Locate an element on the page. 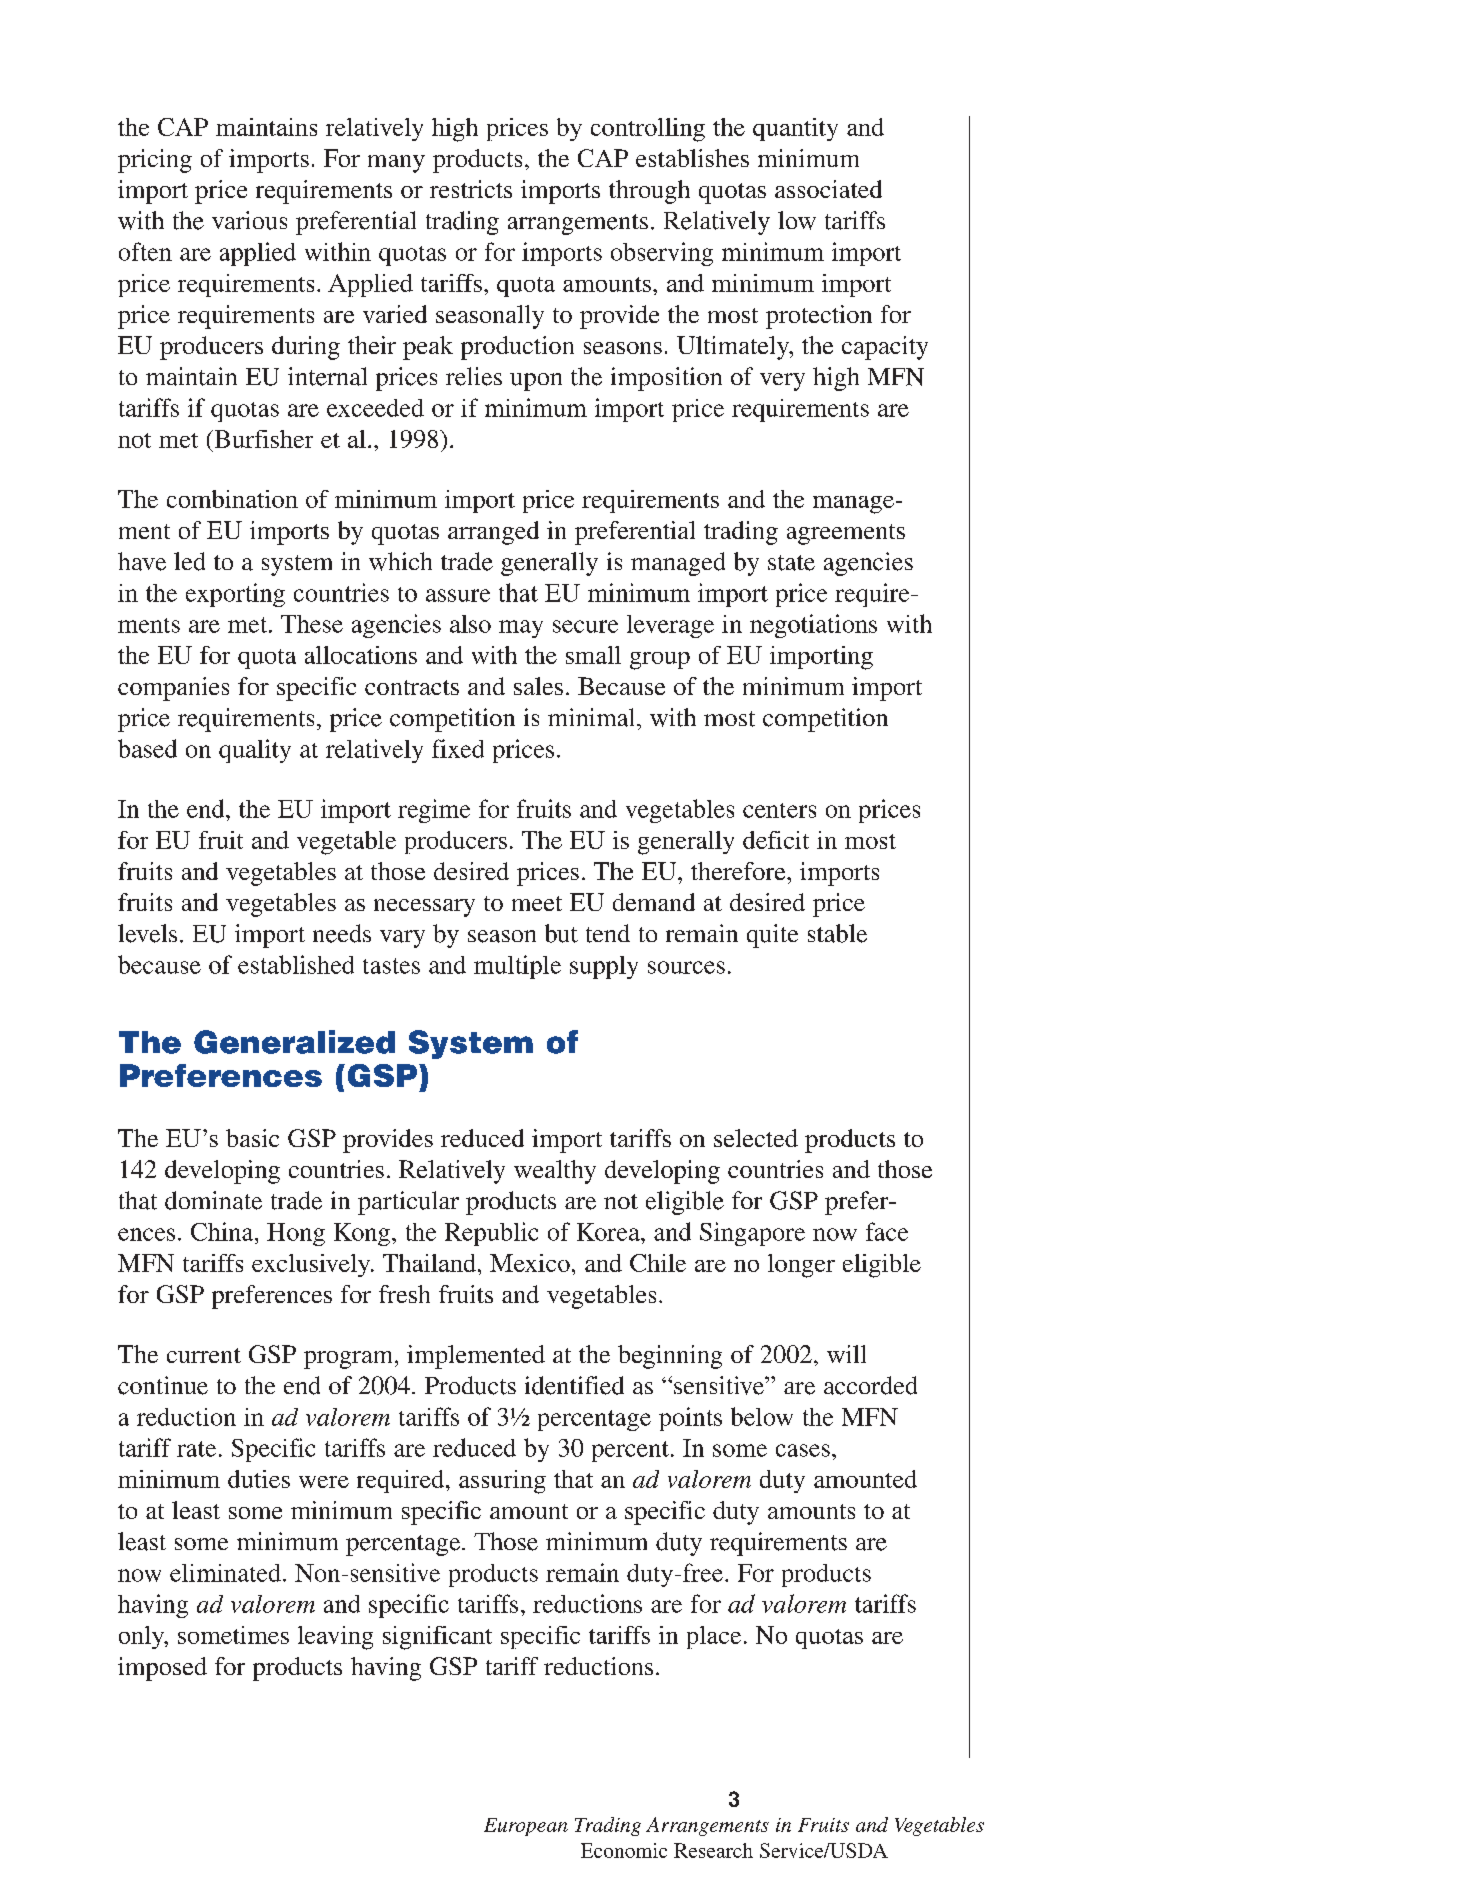 The image size is (1469, 1901). quite is located at coordinates (772, 936).
